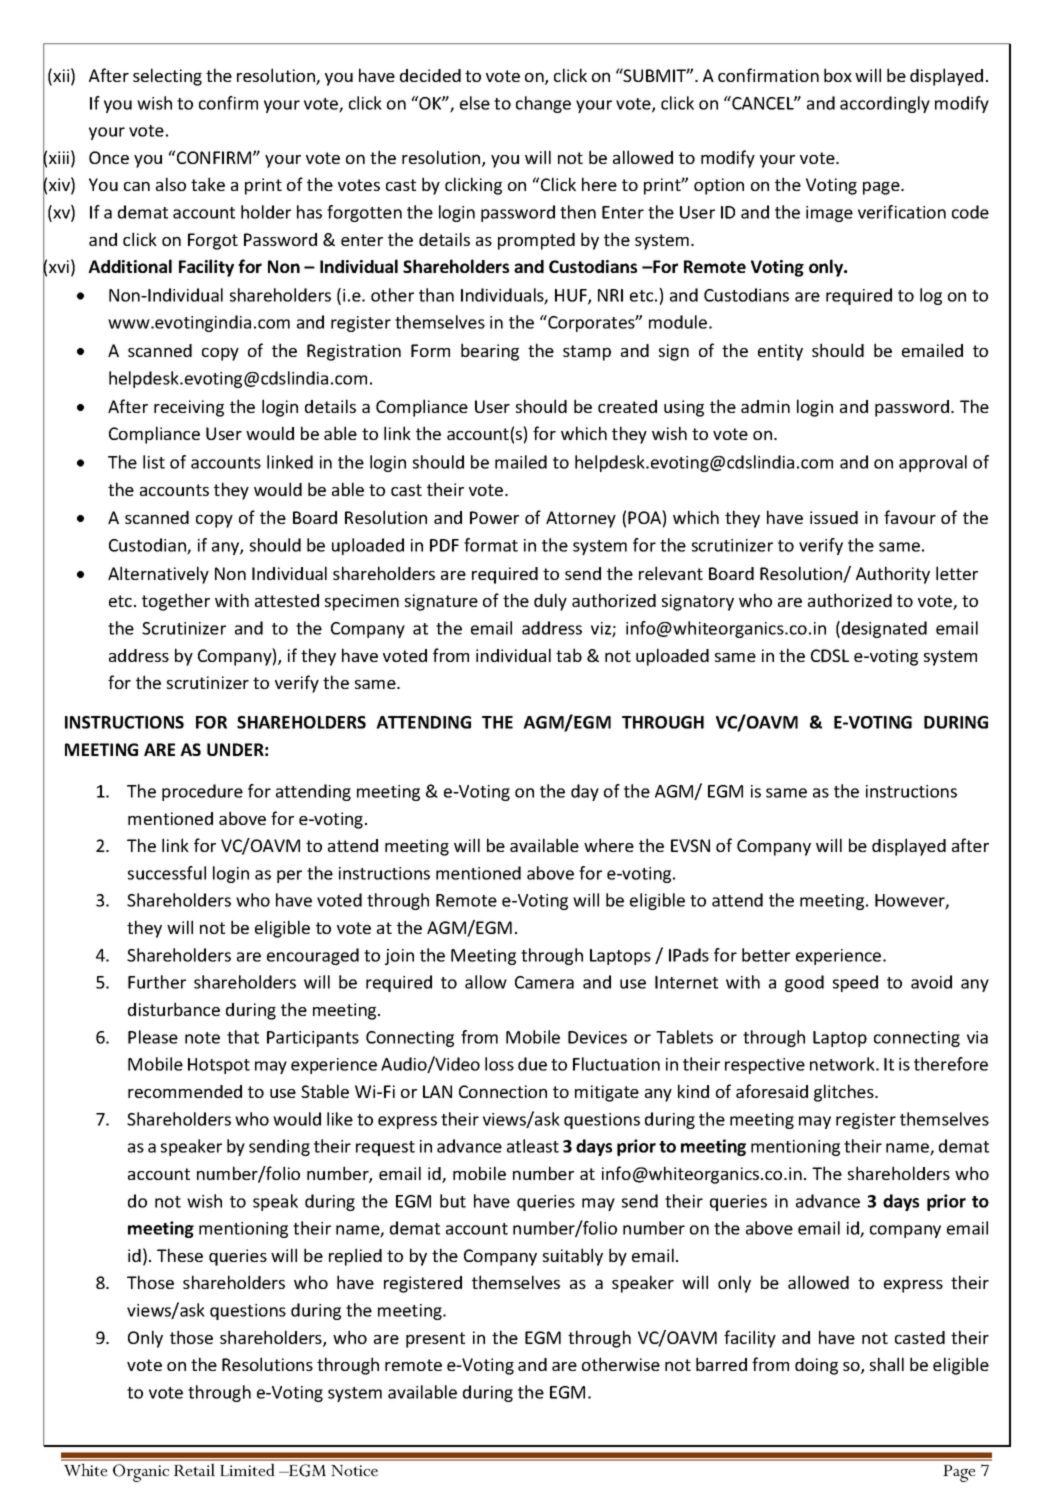 The image size is (1053, 1489). What do you see at coordinates (202, 792) in the image?
I see `procedure` at bounding box center [202, 792].
